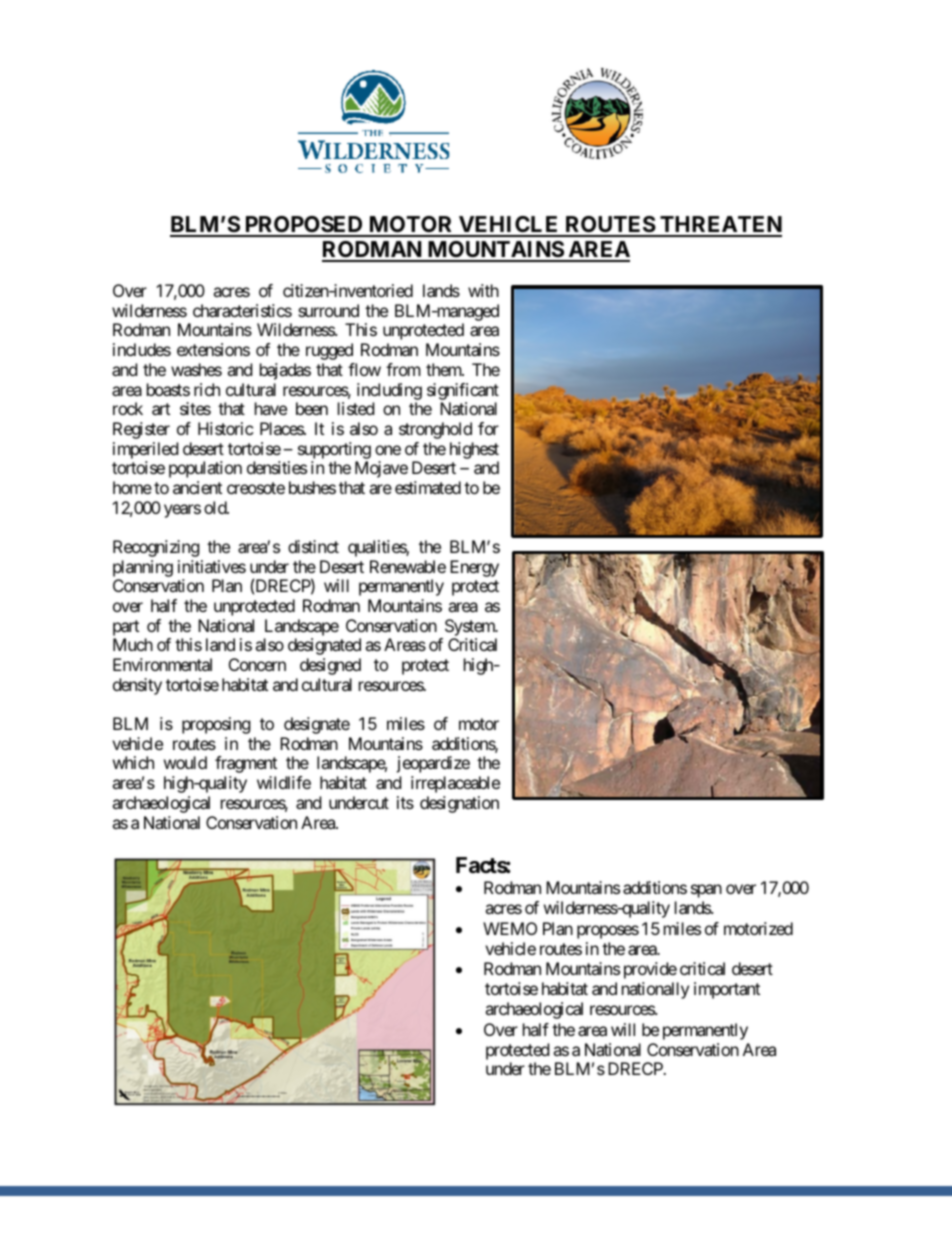 This page has height=1233, width=952. I want to click on for, so click(488, 428).
